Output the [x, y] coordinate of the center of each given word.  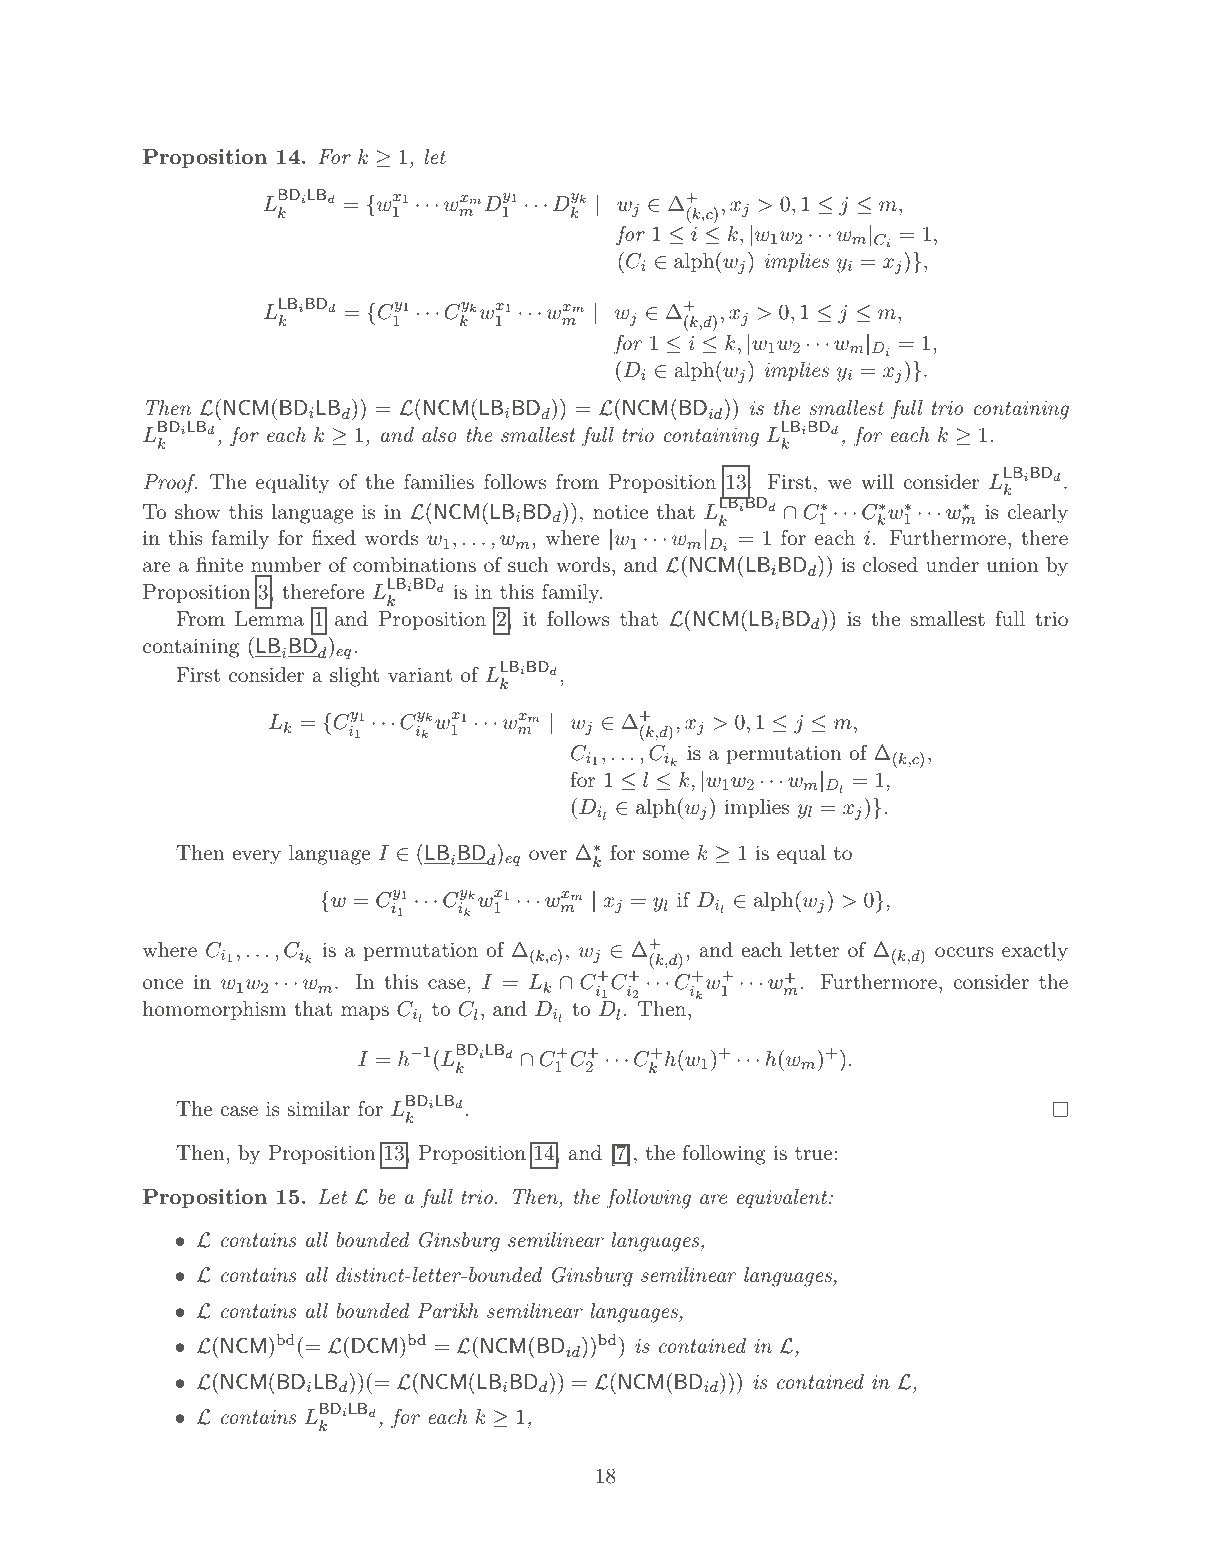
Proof [170, 484]
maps [365, 1013]
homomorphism [214, 1010]
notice [620, 511]
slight [354, 677]
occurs [964, 952]
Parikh [447, 1310]
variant [420, 674]
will [877, 481]
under [952, 564]
